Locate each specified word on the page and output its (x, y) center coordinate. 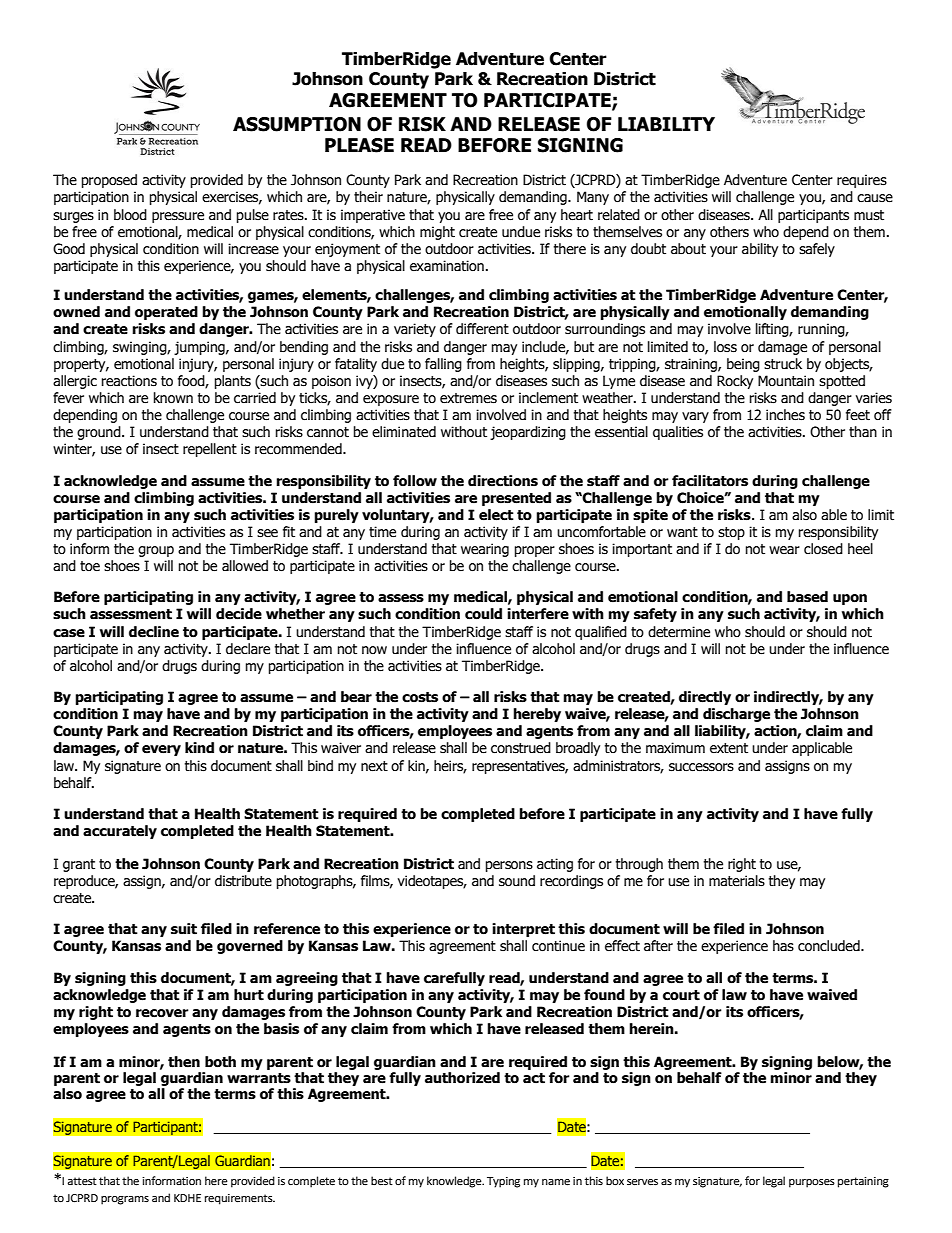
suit (184, 929)
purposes (812, 1183)
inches (785, 415)
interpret (523, 930)
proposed (109, 181)
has (783, 946)
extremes (468, 398)
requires (862, 181)
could (483, 614)
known (173, 398)
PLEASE (359, 145)
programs (125, 1200)
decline (154, 632)
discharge (736, 715)
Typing (503, 1182)
